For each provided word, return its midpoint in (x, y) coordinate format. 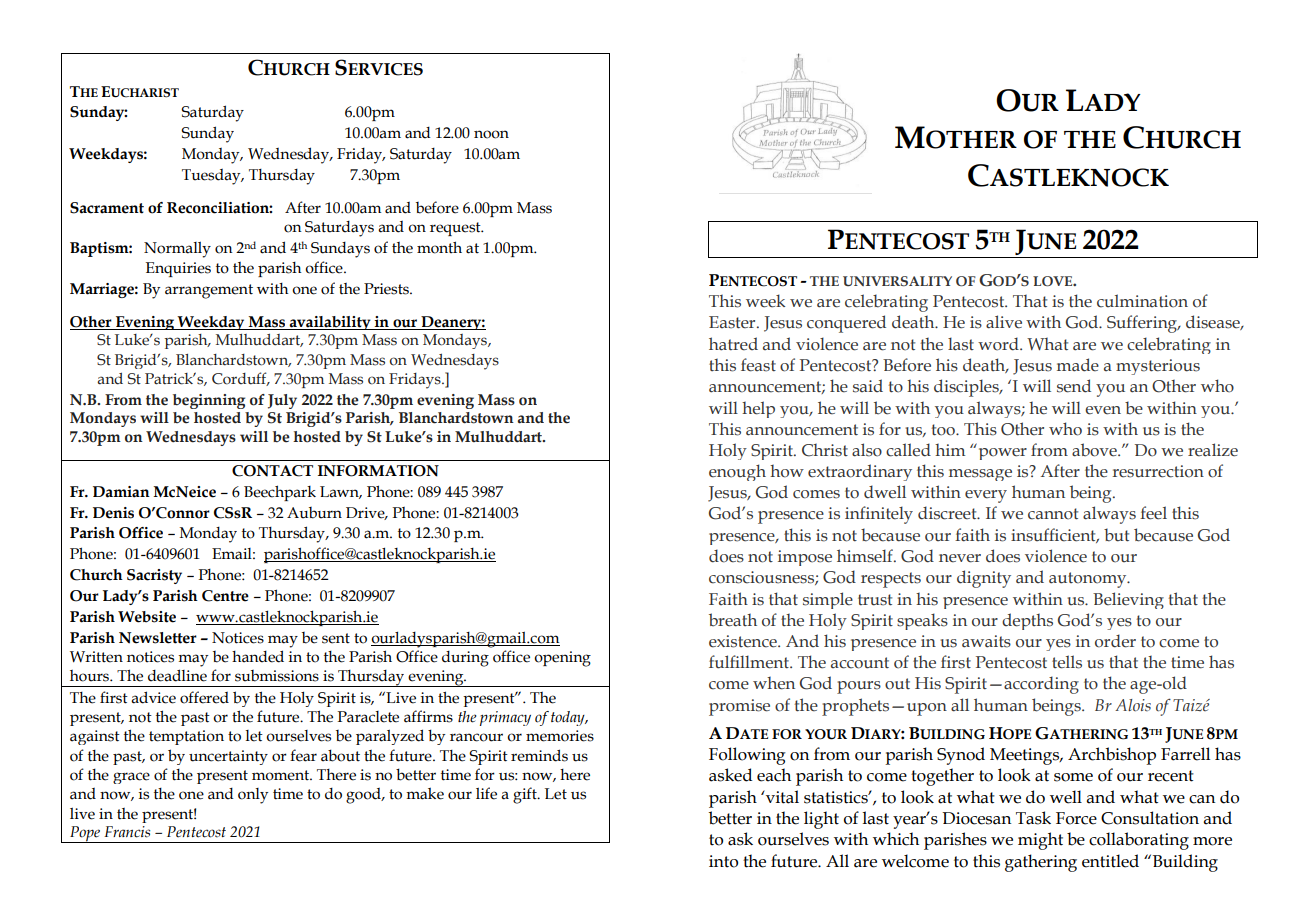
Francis (127, 832)
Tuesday (212, 177)
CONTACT (272, 471)
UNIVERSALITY (897, 281)
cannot (1053, 514)
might (1040, 841)
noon (491, 134)
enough (737, 472)
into (723, 861)
